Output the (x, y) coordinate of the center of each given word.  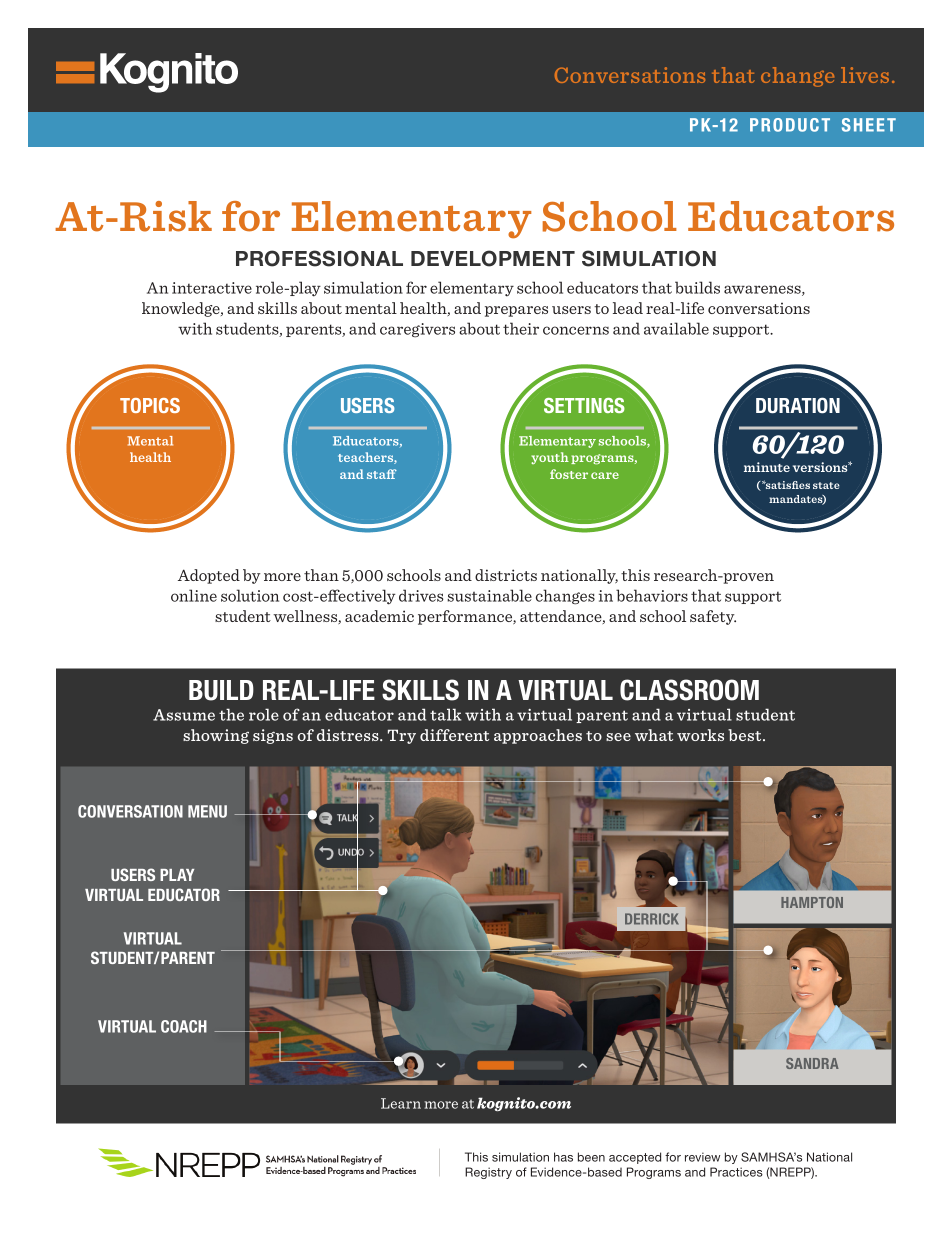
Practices (736, 1172)
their (521, 328)
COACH (184, 1026)
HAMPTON (812, 902)
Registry (488, 1173)
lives (865, 75)
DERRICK (652, 919)
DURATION (798, 405)
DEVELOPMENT (493, 258)
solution (250, 595)
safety (713, 617)
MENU (207, 811)
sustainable (489, 595)
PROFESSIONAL (319, 258)
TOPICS (150, 405)
